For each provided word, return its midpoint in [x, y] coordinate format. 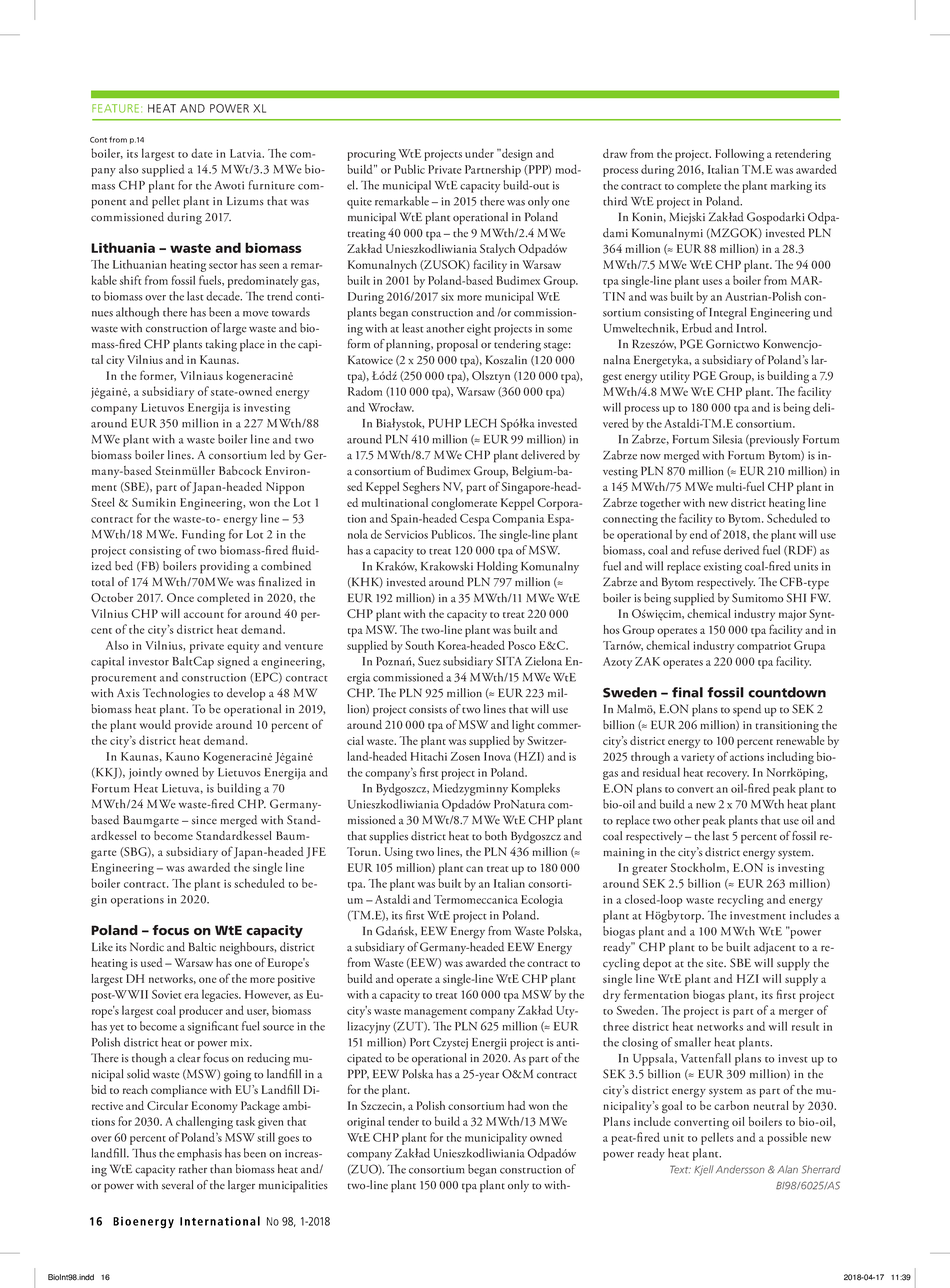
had [517, 1105]
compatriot [764, 647]
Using [399, 853]
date [202, 153]
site [715, 963]
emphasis [199, 1154]
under [479, 153]
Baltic [202, 947]
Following [739, 155]
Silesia [727, 439]
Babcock [240, 470]
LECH [481, 423]
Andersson [740, 1169]
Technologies [176, 694]
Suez [429, 661]
